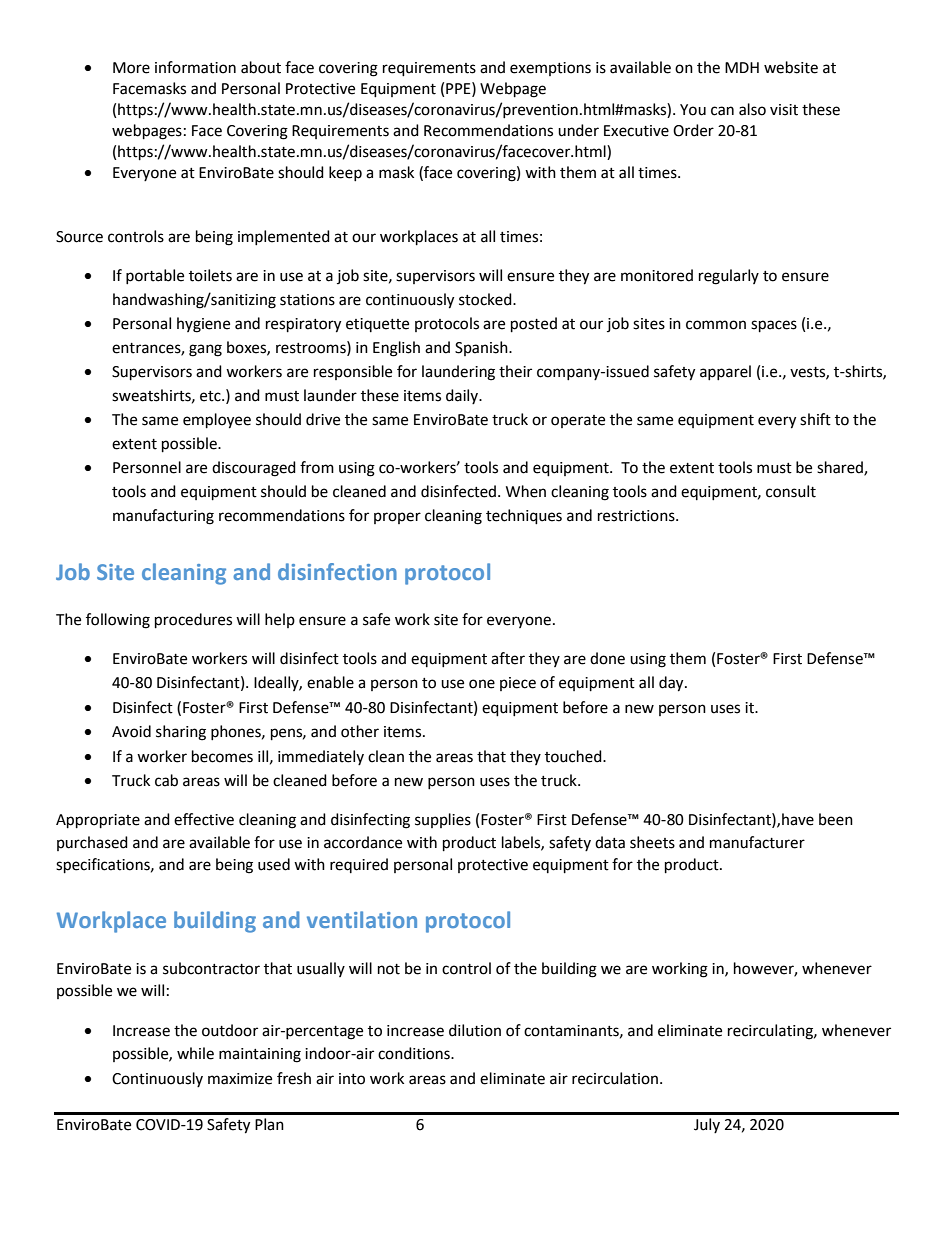 The width and height of the image is (952, 1233). What do you see at coordinates (195, 1053) in the image?
I see `while` at bounding box center [195, 1053].
